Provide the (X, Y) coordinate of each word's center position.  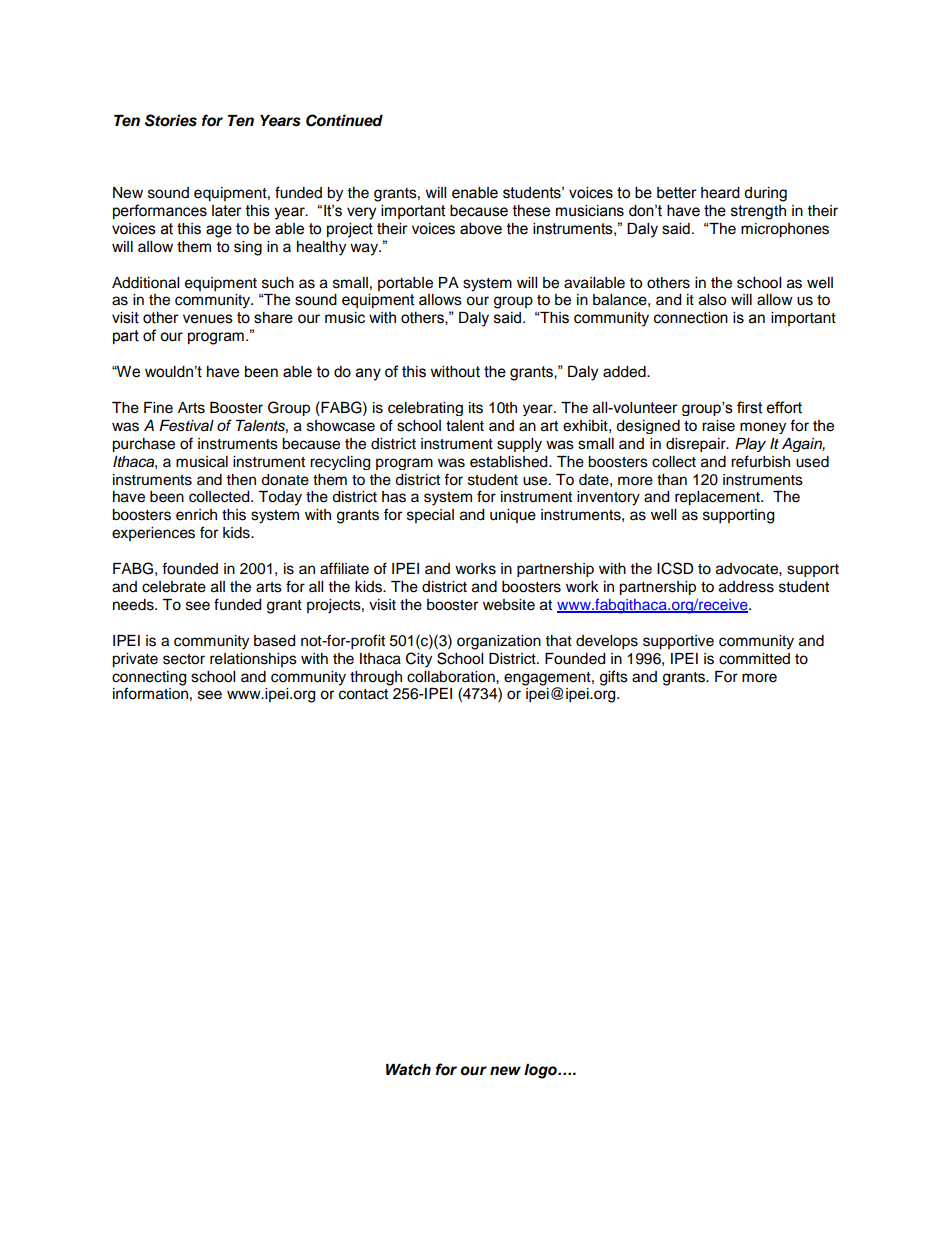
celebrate (174, 587)
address (746, 587)
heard (720, 193)
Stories (171, 120)
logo (541, 1071)
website (509, 605)
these (531, 211)
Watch (408, 1070)
